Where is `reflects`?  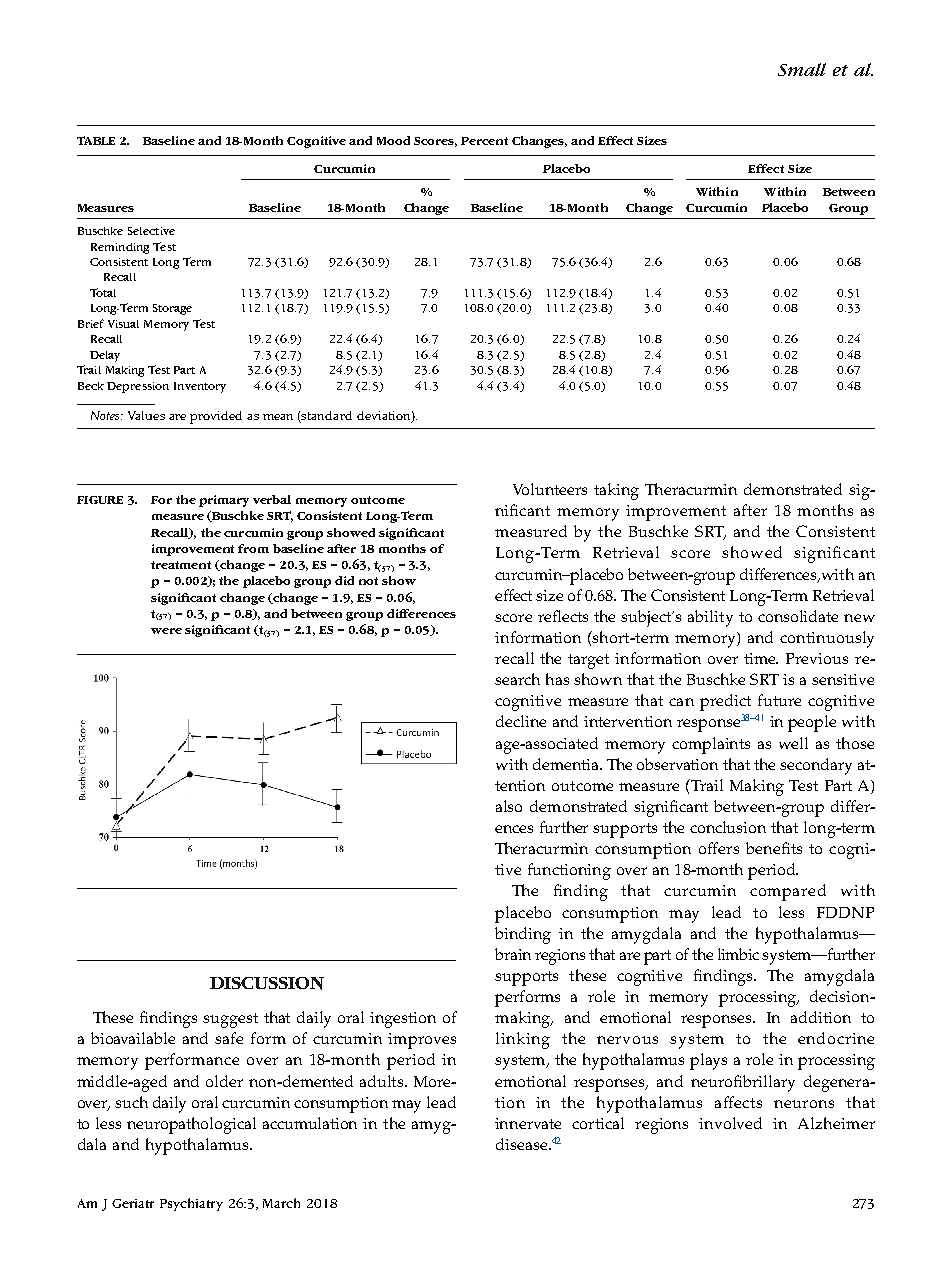 reflects is located at coordinates (563, 616).
